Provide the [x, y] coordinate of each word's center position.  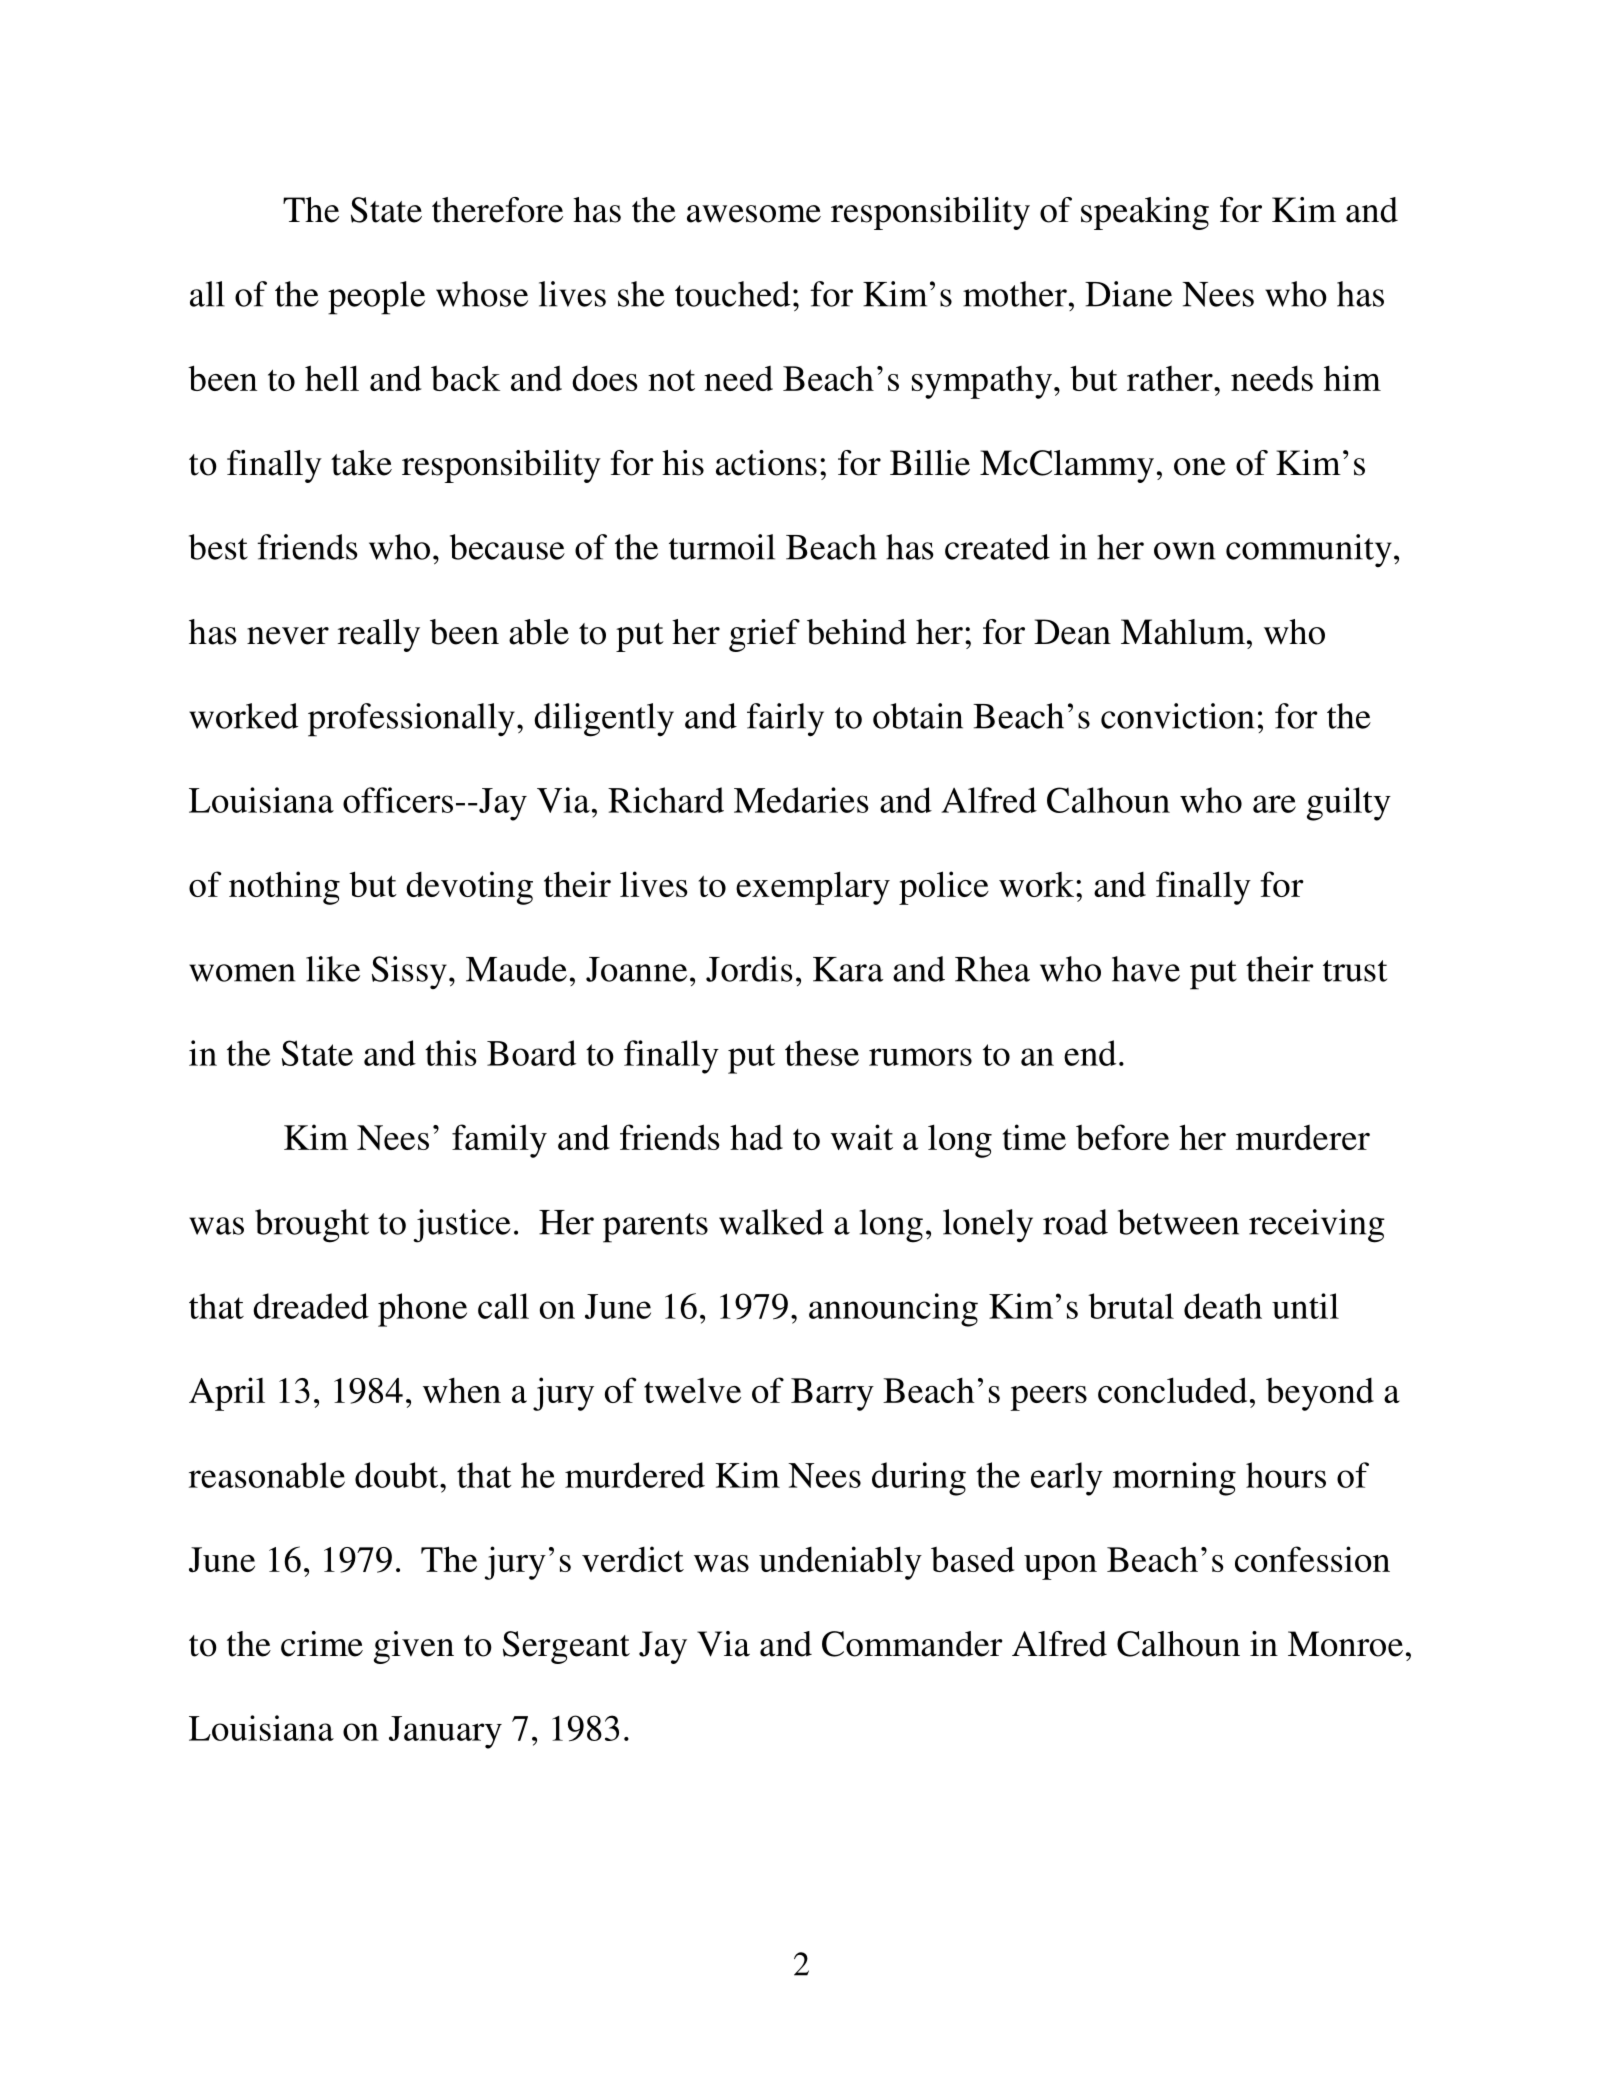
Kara [848, 969]
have [1146, 969]
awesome [754, 214]
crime [322, 1644]
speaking [1145, 213]
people [376, 298]
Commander [912, 1644]
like [333, 969]
